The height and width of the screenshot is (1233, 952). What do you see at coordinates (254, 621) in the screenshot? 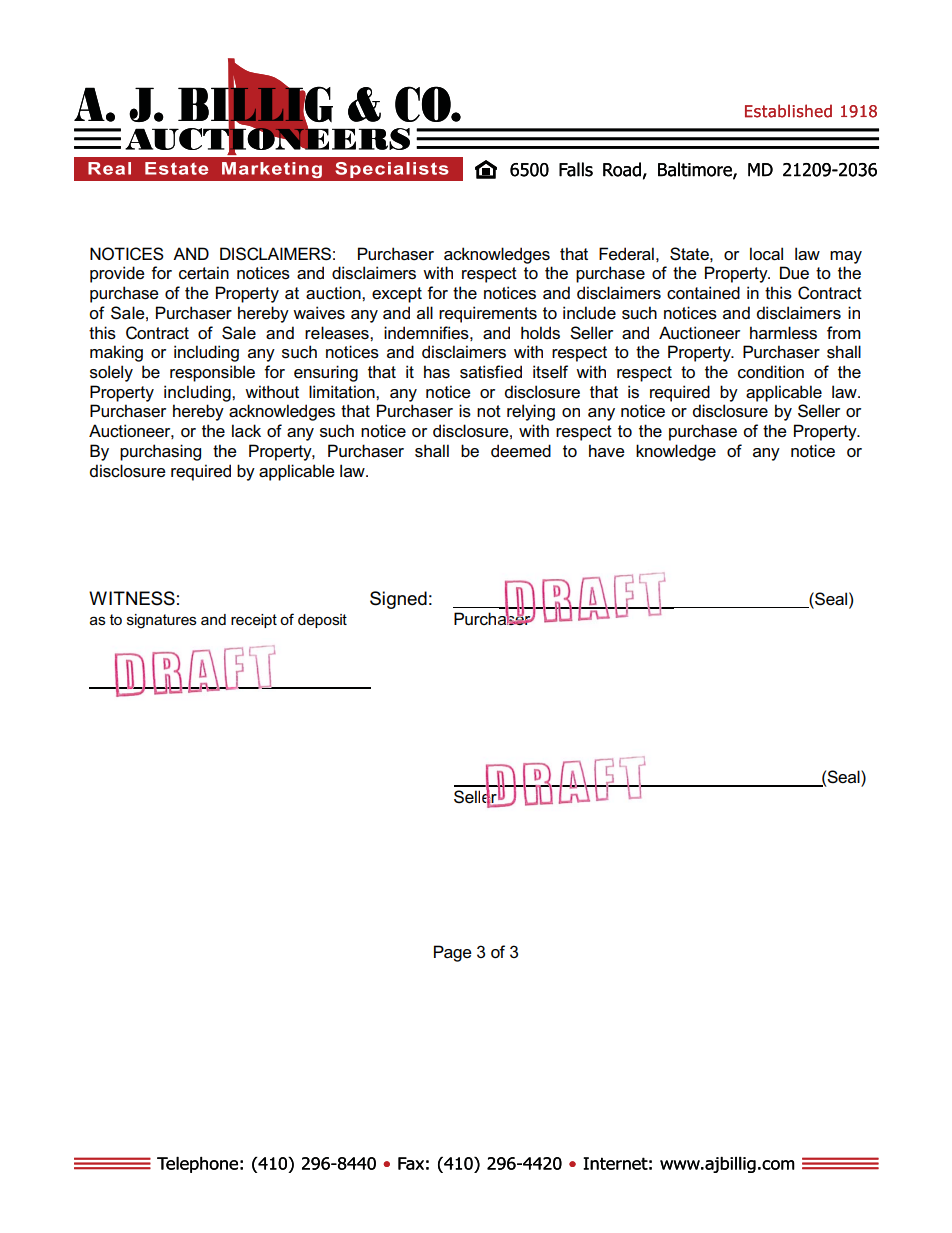
I see `receipt` at bounding box center [254, 621].
